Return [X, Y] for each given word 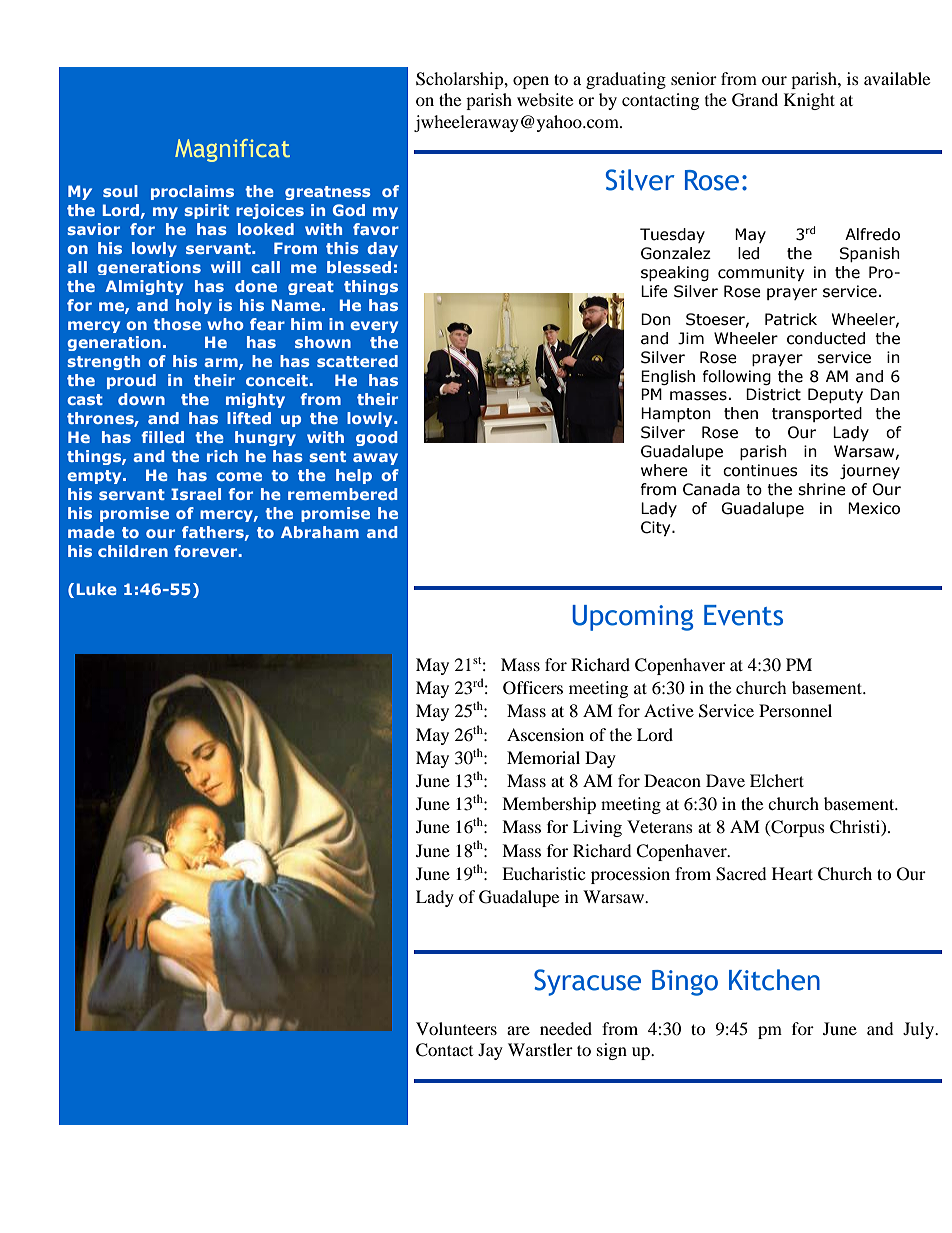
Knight [809, 101]
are [518, 1030]
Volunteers [456, 1028]
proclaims [192, 192]
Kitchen [774, 980]
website [545, 99]
